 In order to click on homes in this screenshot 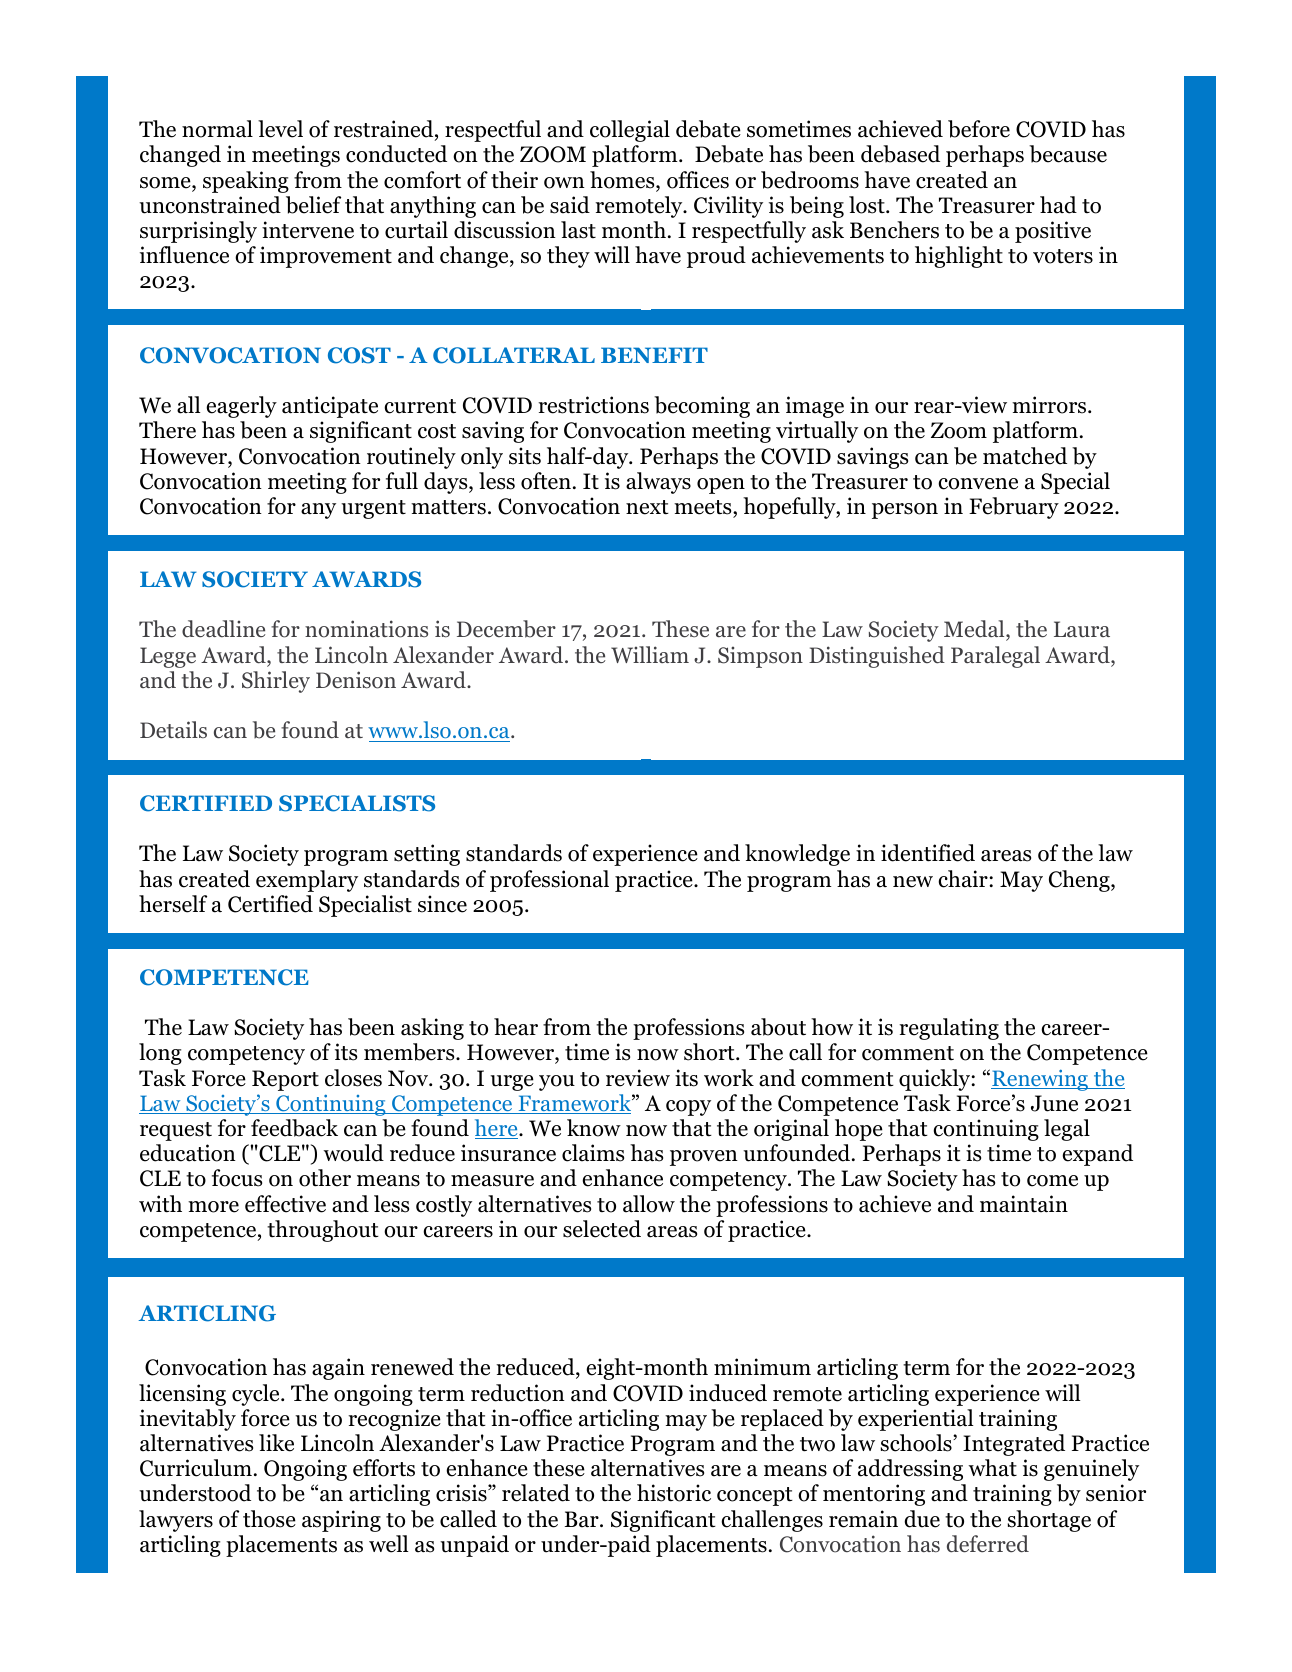, I will do `click(623, 181)`.
